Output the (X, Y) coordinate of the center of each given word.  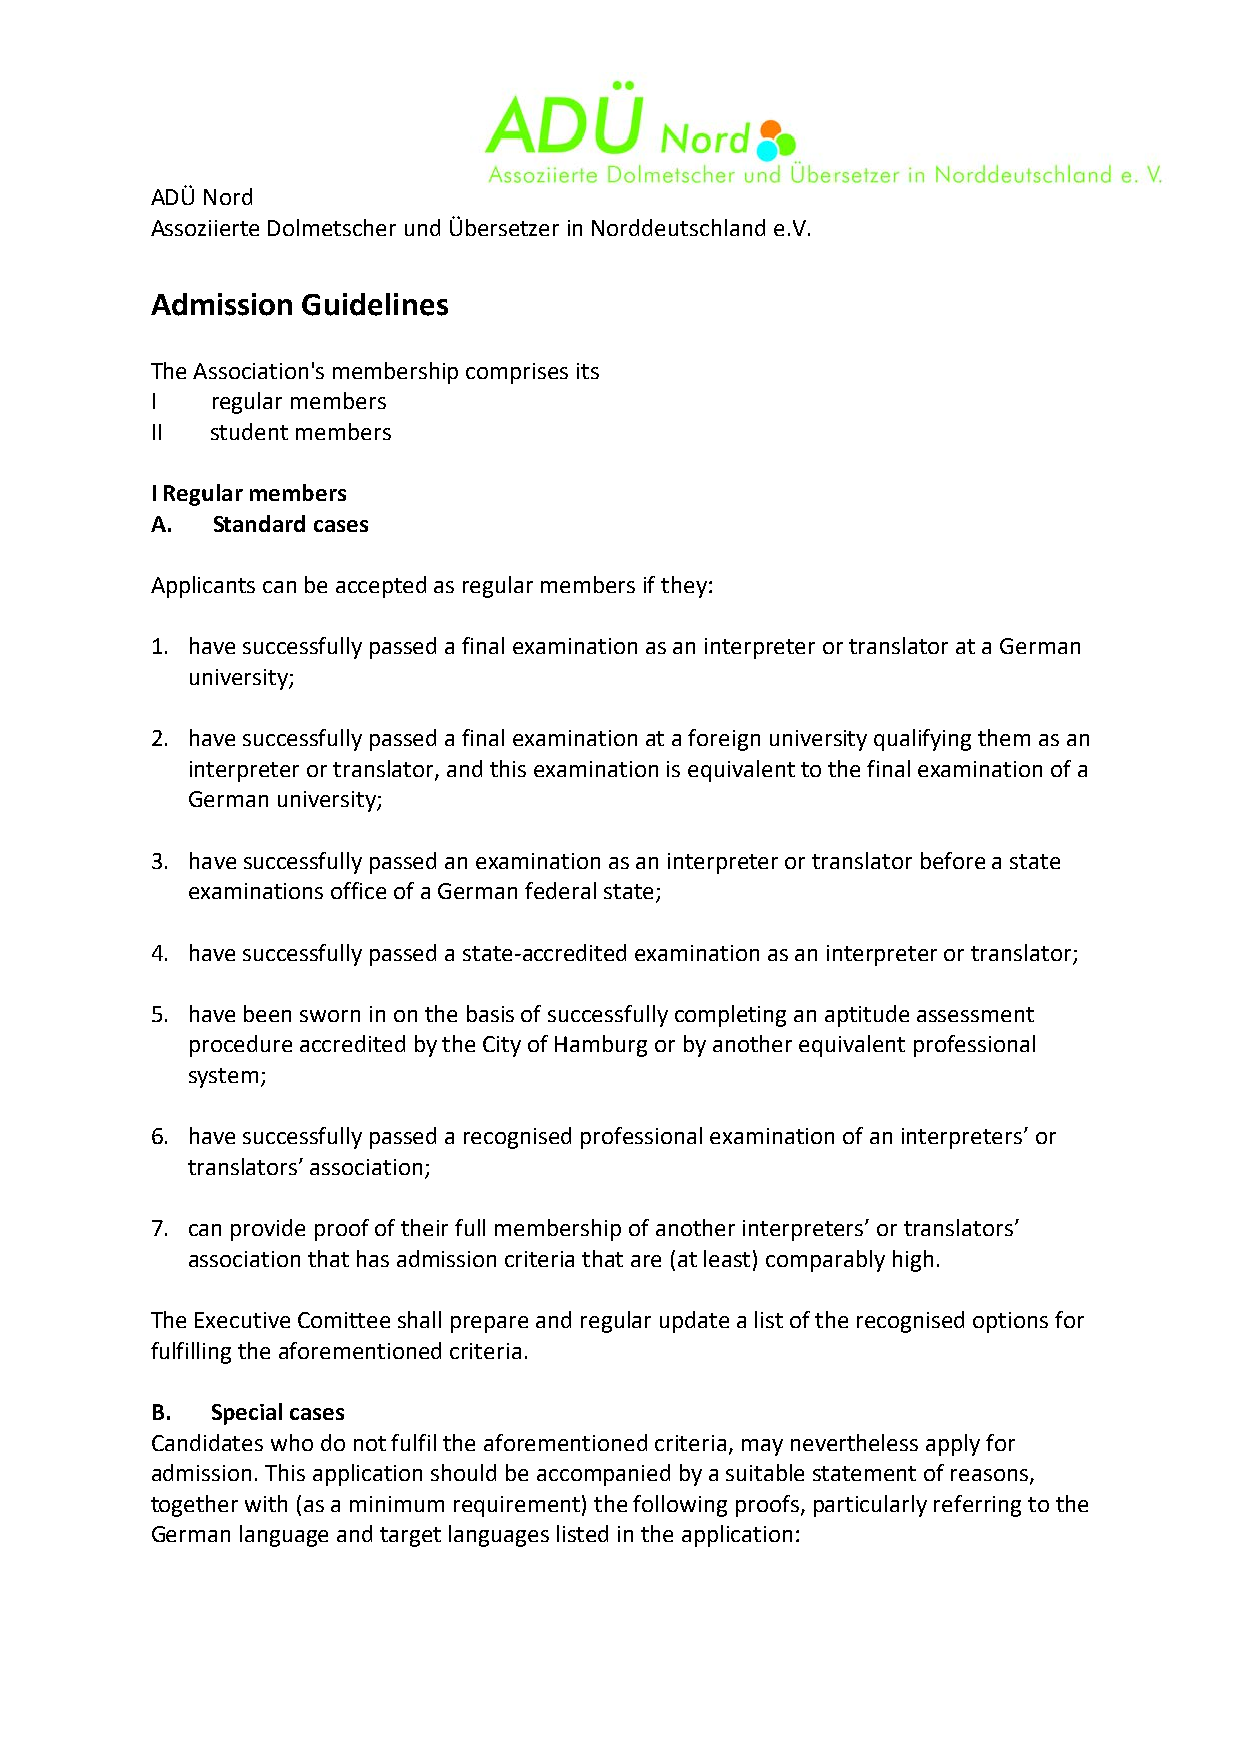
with (266, 1503)
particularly (870, 1506)
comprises (517, 373)
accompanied (603, 1475)
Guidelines (375, 304)
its (588, 371)
